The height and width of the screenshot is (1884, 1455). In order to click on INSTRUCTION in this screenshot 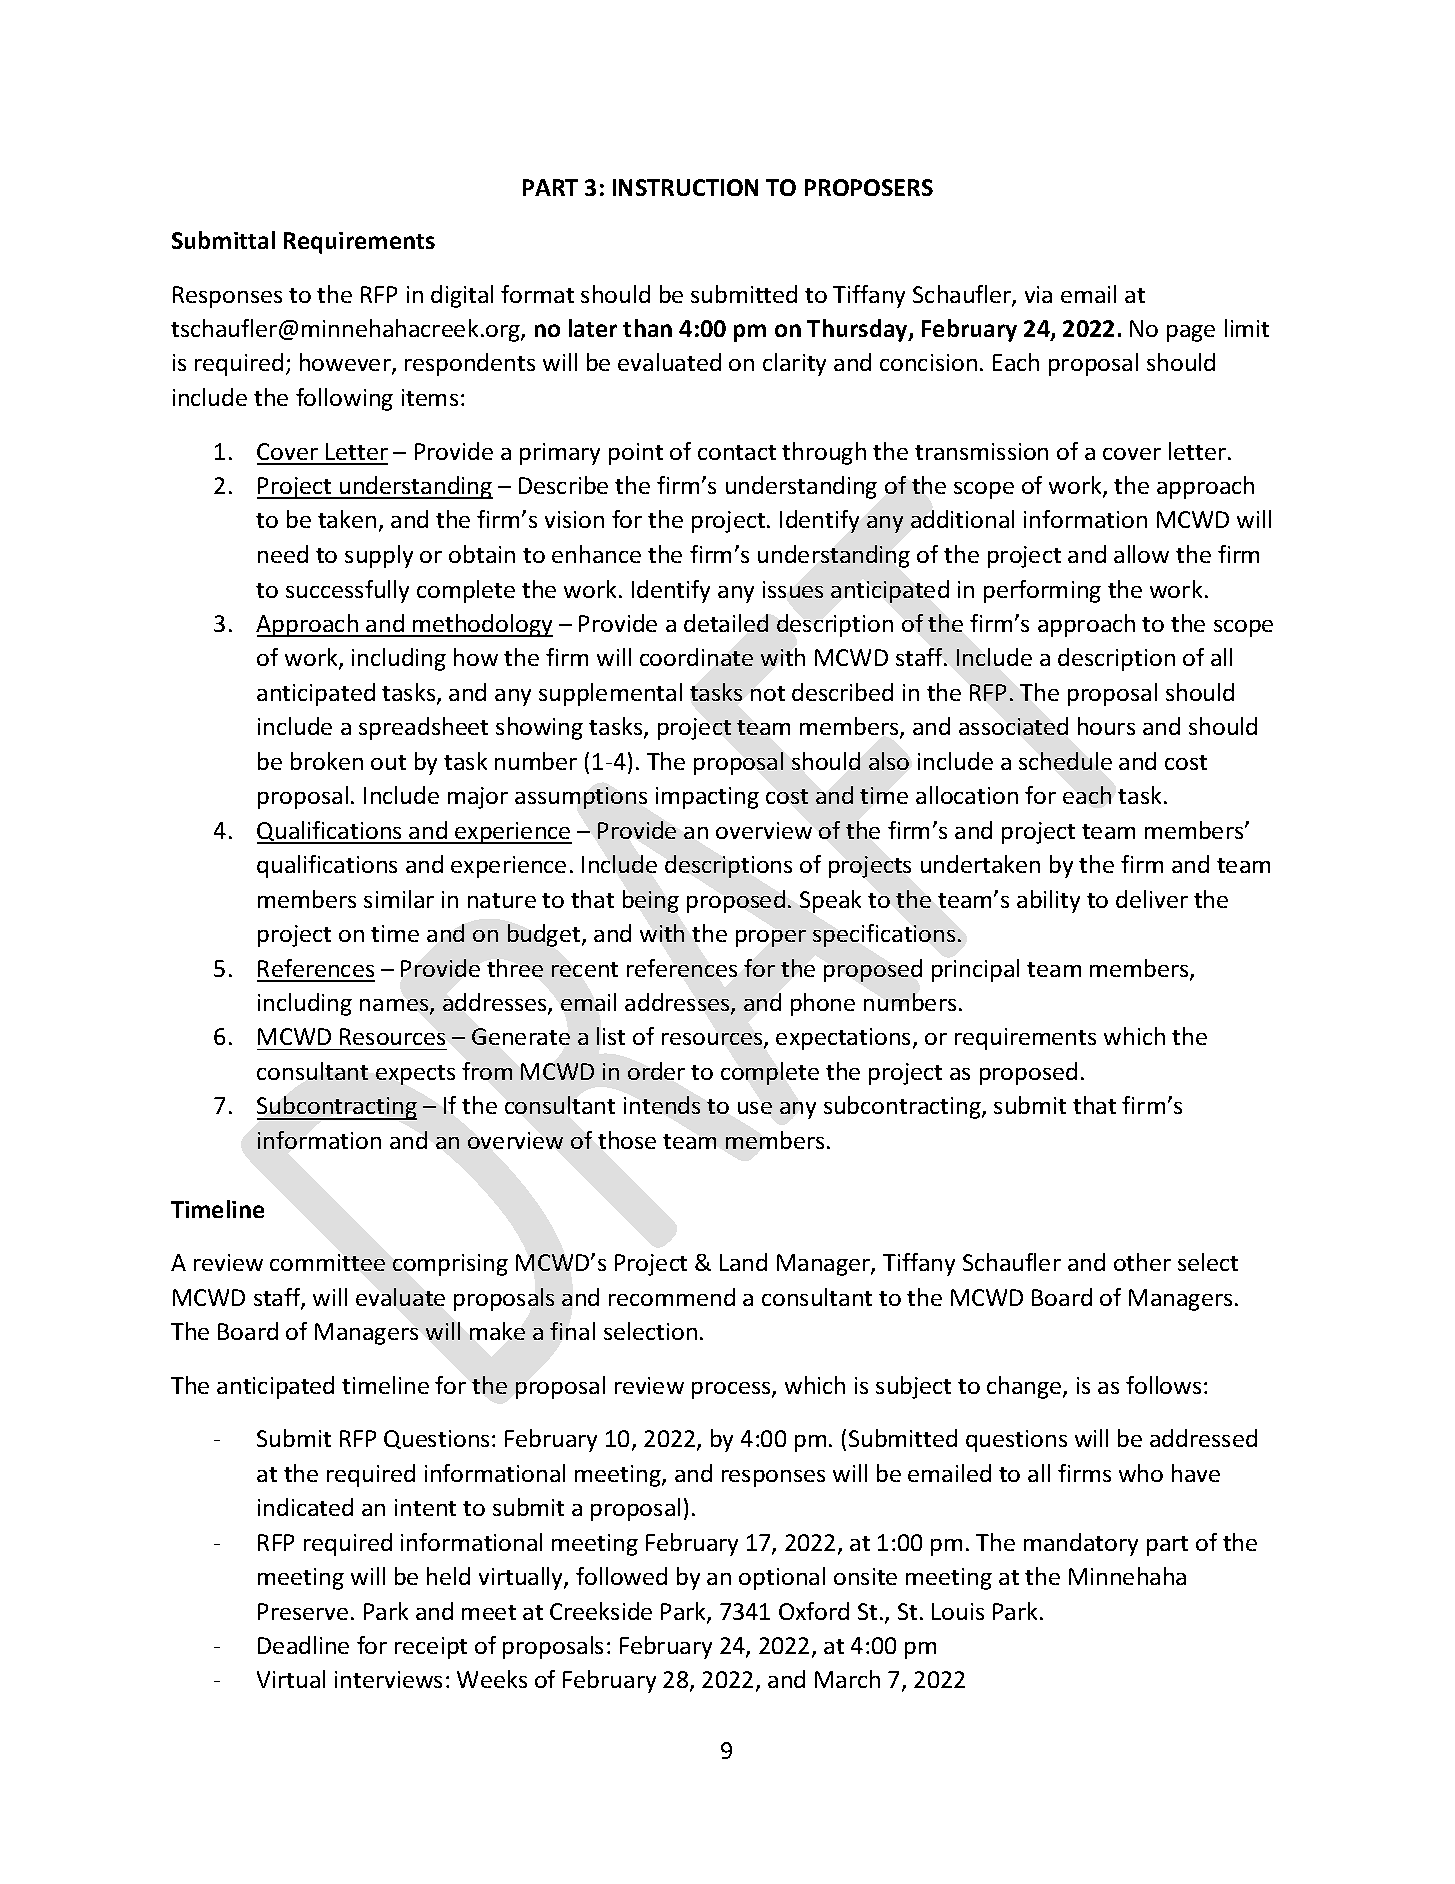, I will do `click(685, 187)`.
